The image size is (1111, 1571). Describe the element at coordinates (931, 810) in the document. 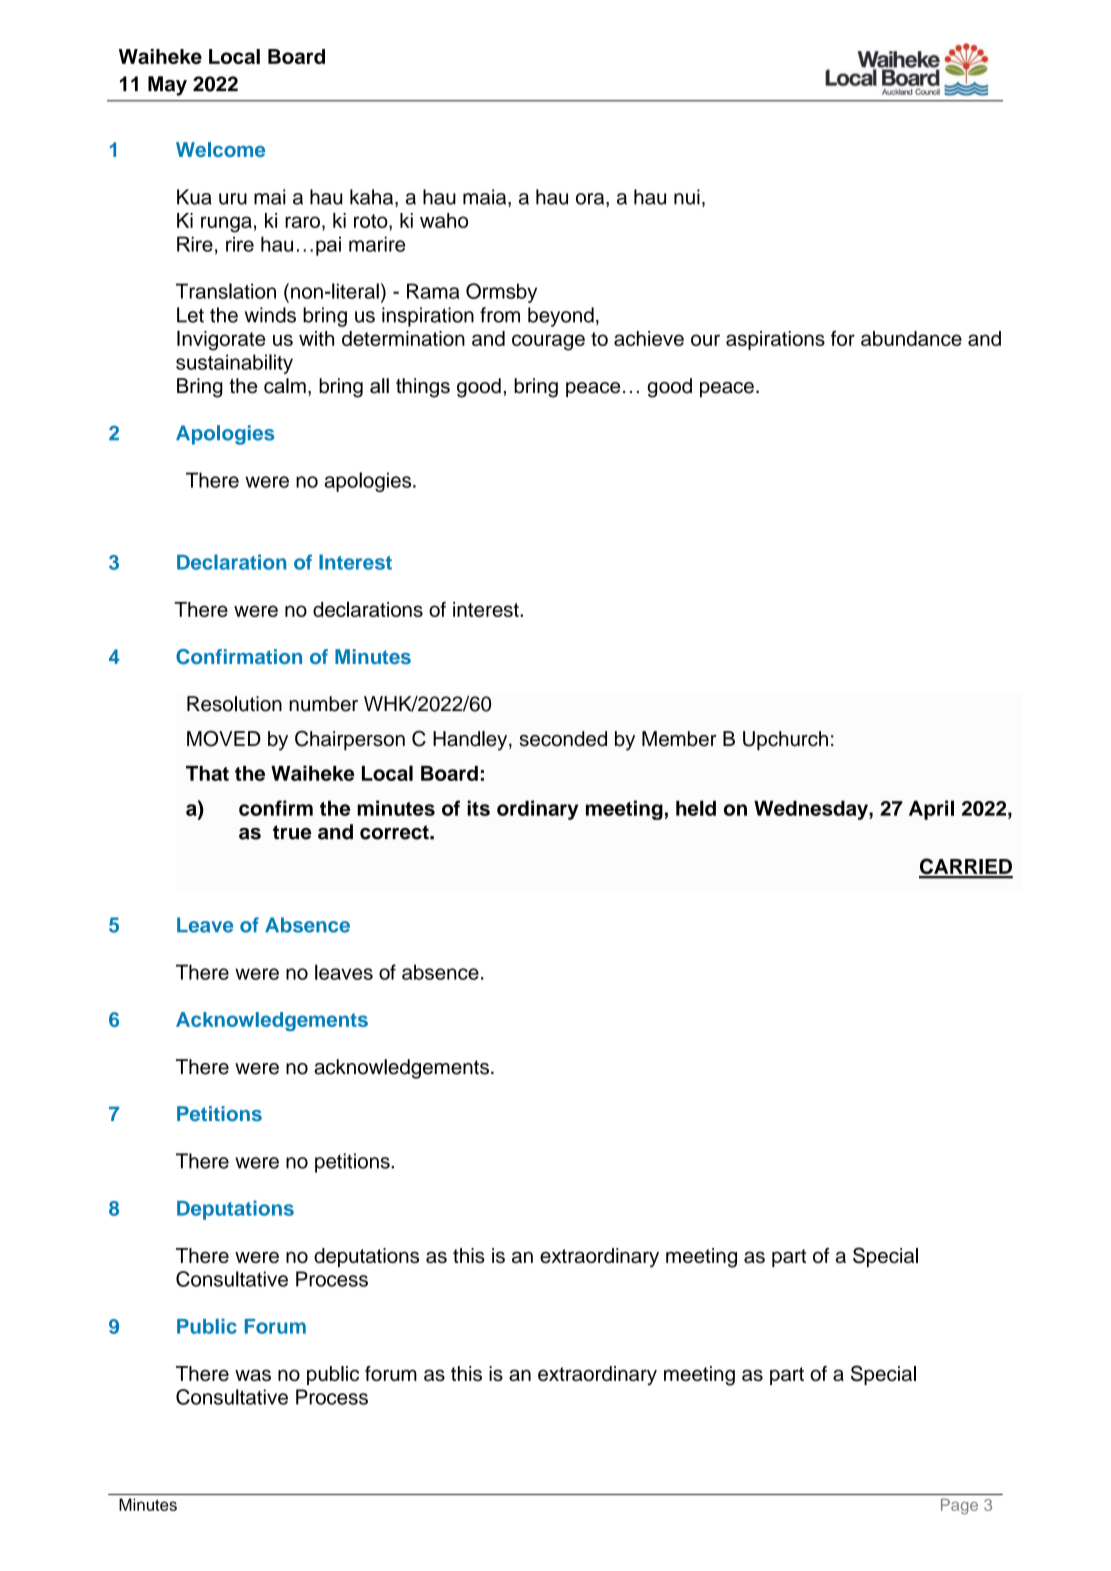

I see `April` at that location.
